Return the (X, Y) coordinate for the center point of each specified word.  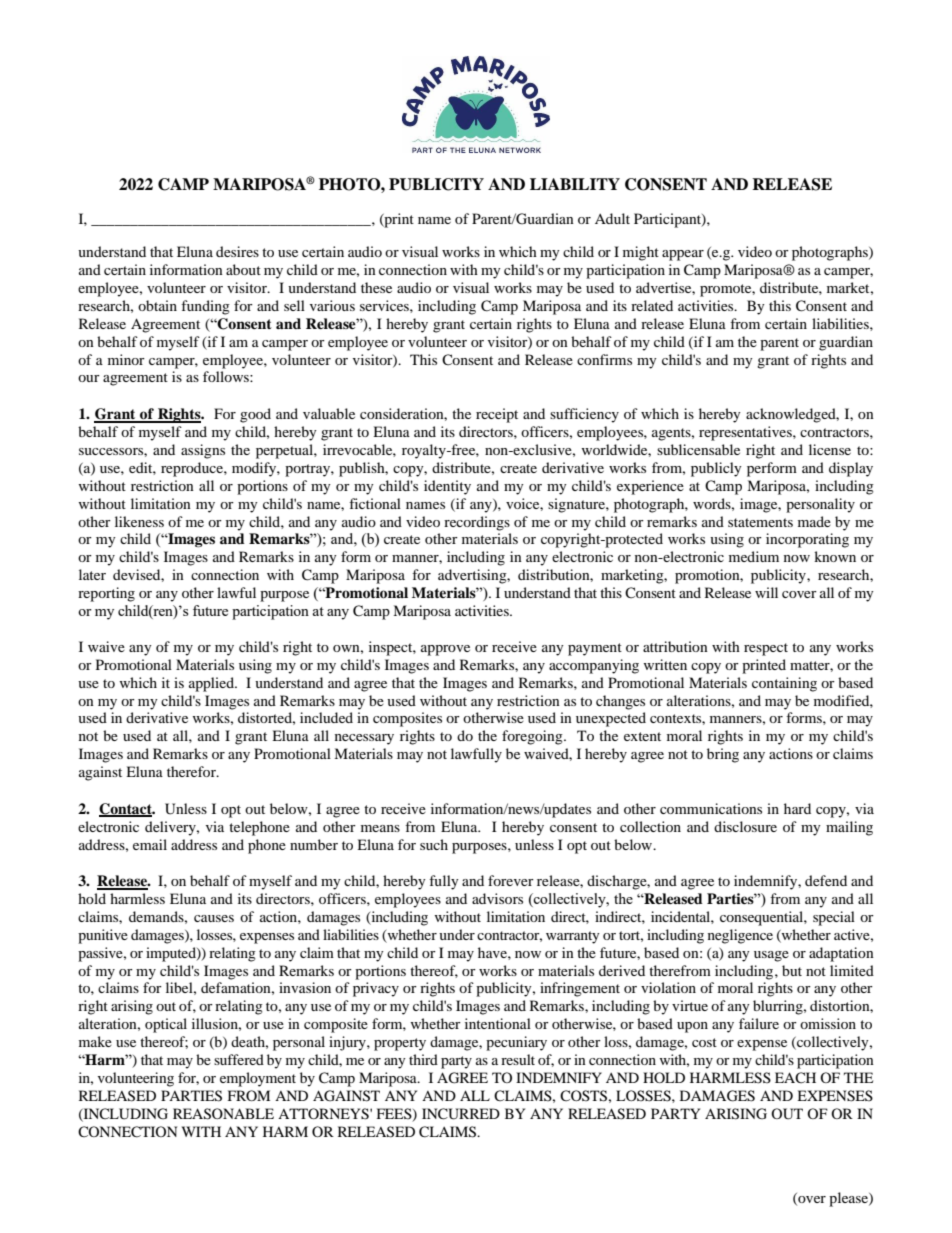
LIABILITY (575, 184)
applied (213, 684)
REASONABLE (223, 1114)
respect (766, 649)
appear (683, 255)
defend (826, 880)
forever (511, 880)
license (830, 449)
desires (237, 251)
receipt (497, 415)
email (150, 844)
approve (445, 650)
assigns (203, 451)
